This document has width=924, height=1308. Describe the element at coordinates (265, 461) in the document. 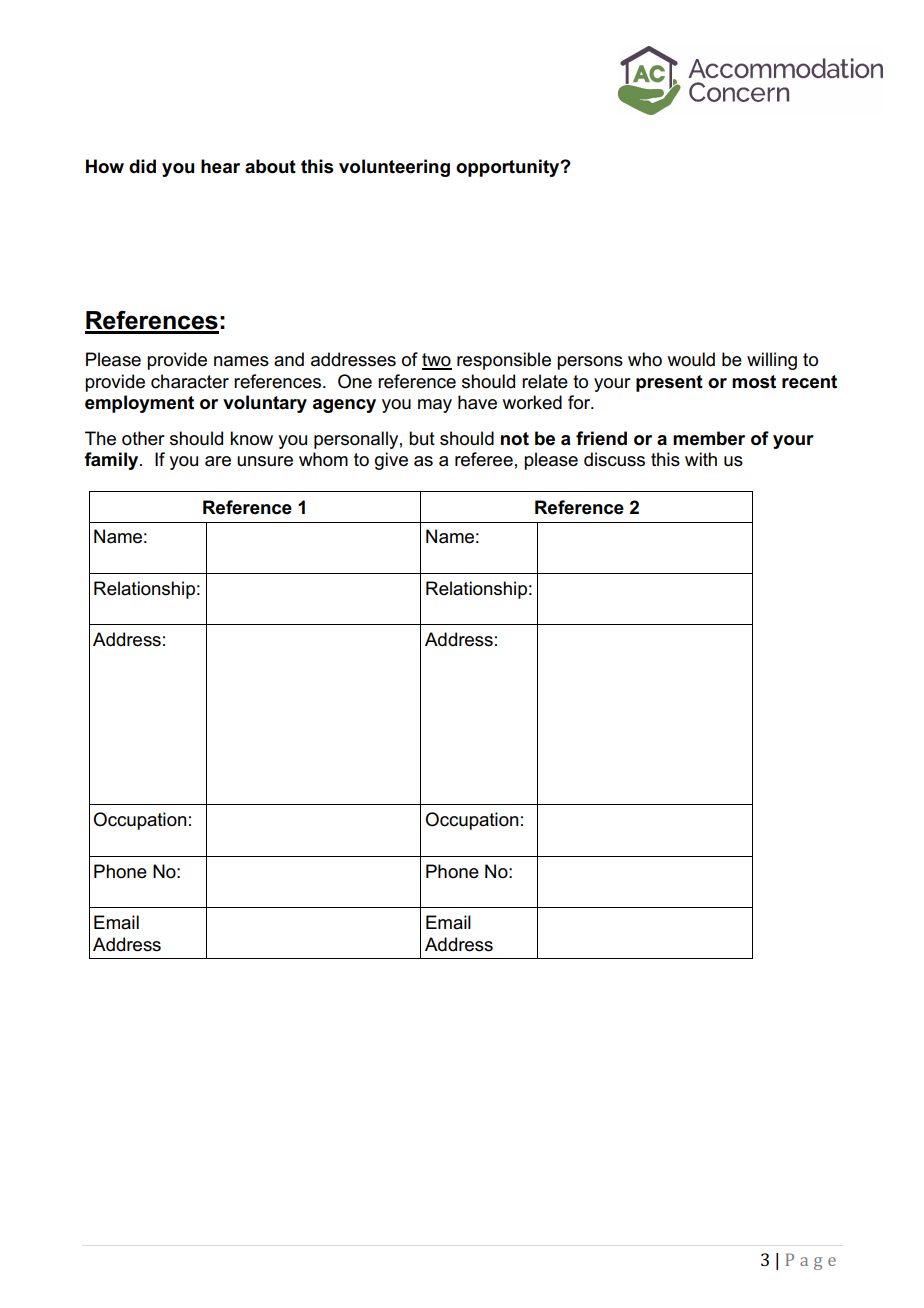

I see `unsure` at that location.
